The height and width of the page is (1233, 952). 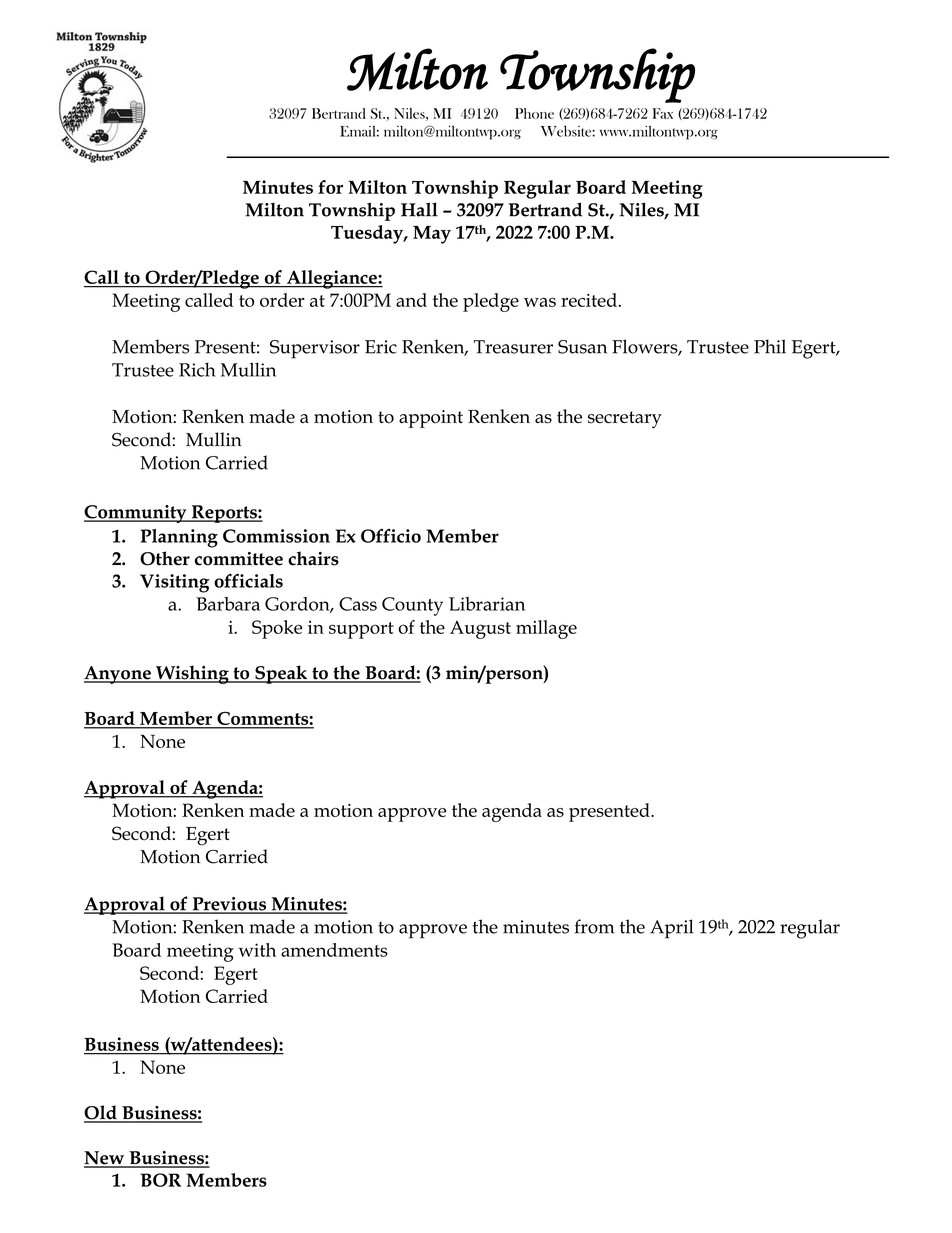 What do you see at coordinates (487, 604) in the page?
I see `Librarian` at bounding box center [487, 604].
